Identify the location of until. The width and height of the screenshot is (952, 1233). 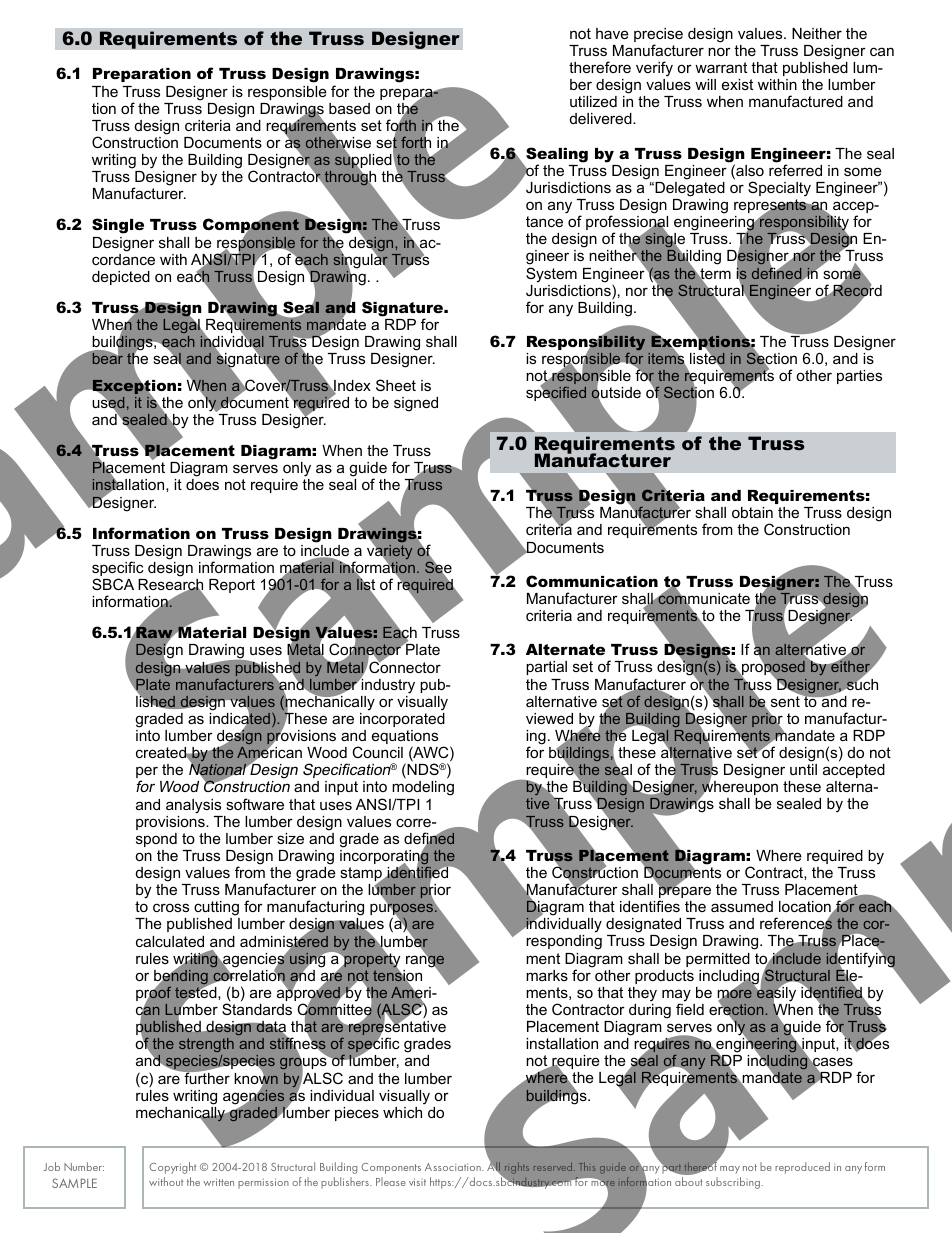
(803, 769).
